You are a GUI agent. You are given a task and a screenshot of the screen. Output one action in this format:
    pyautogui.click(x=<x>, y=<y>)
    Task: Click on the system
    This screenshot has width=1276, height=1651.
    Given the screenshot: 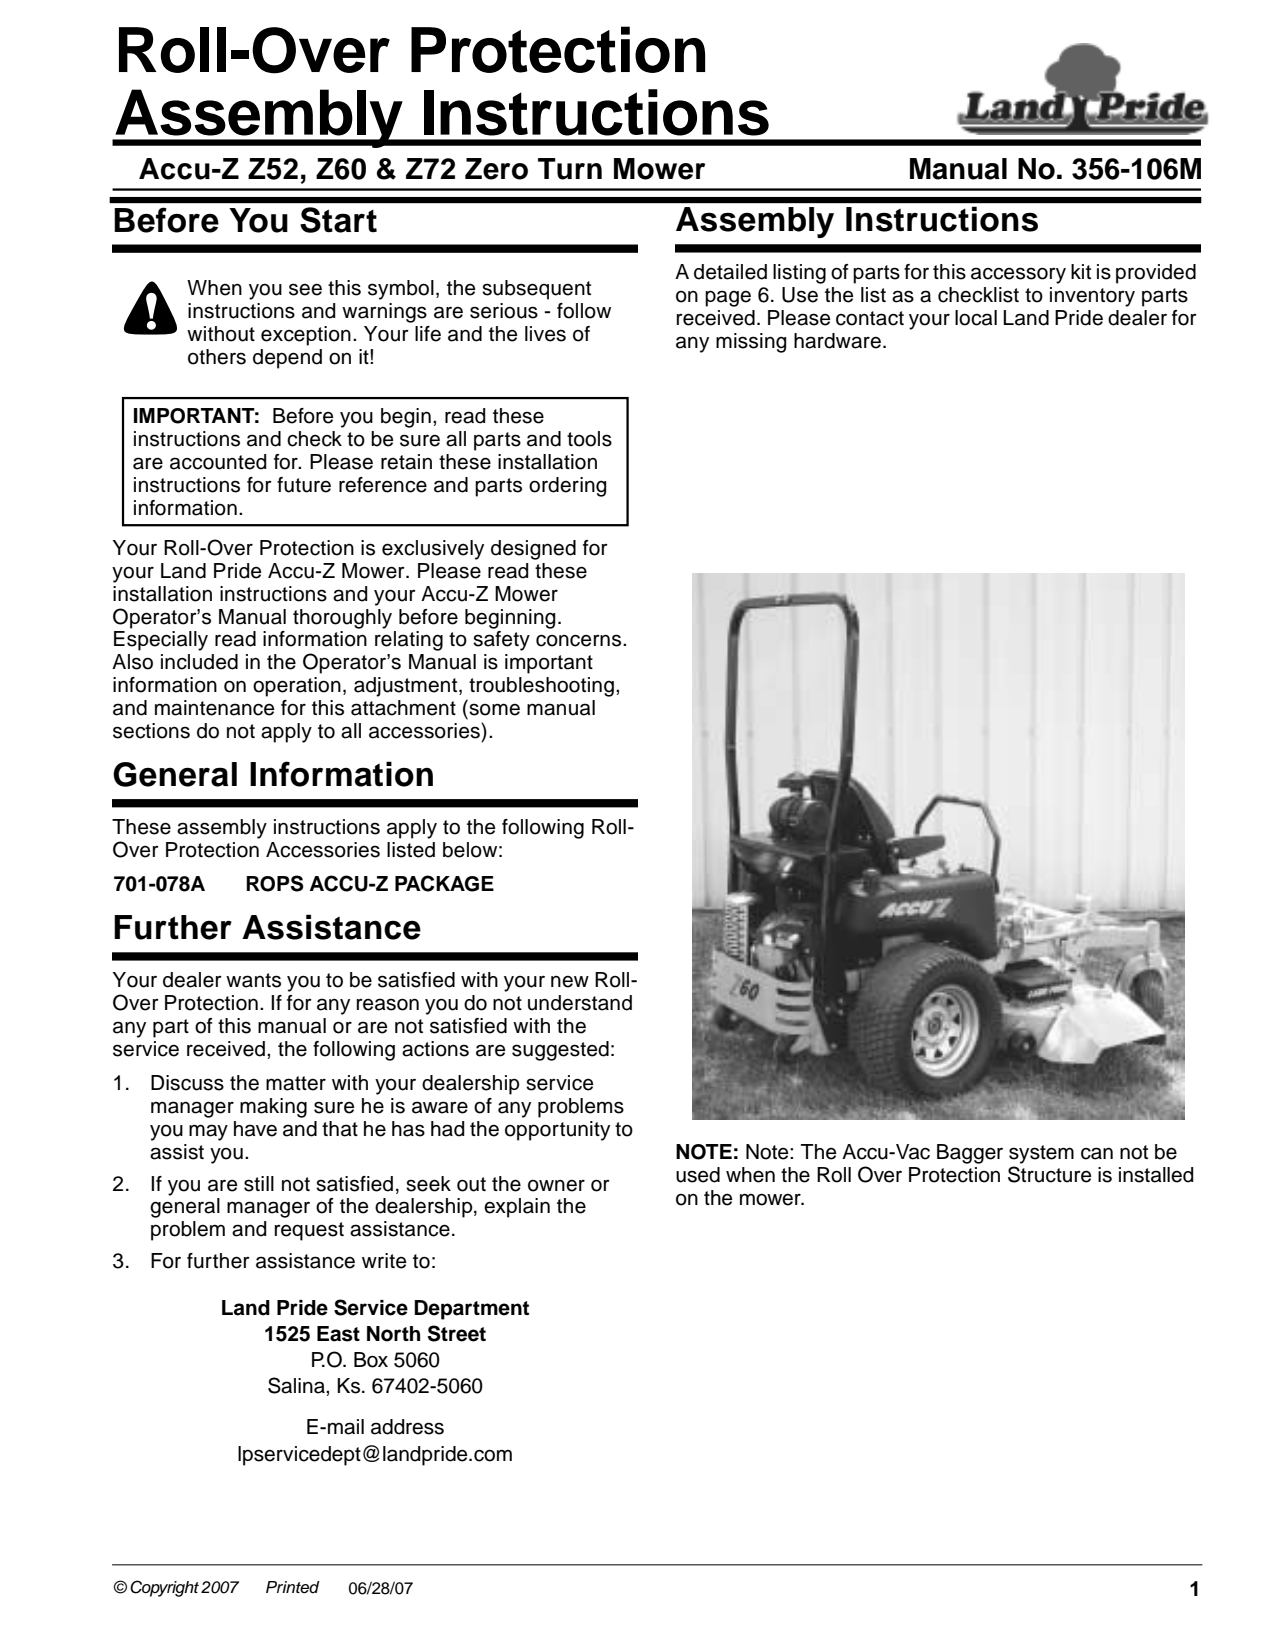 What is the action you would take?
    pyautogui.click(x=1041, y=1154)
